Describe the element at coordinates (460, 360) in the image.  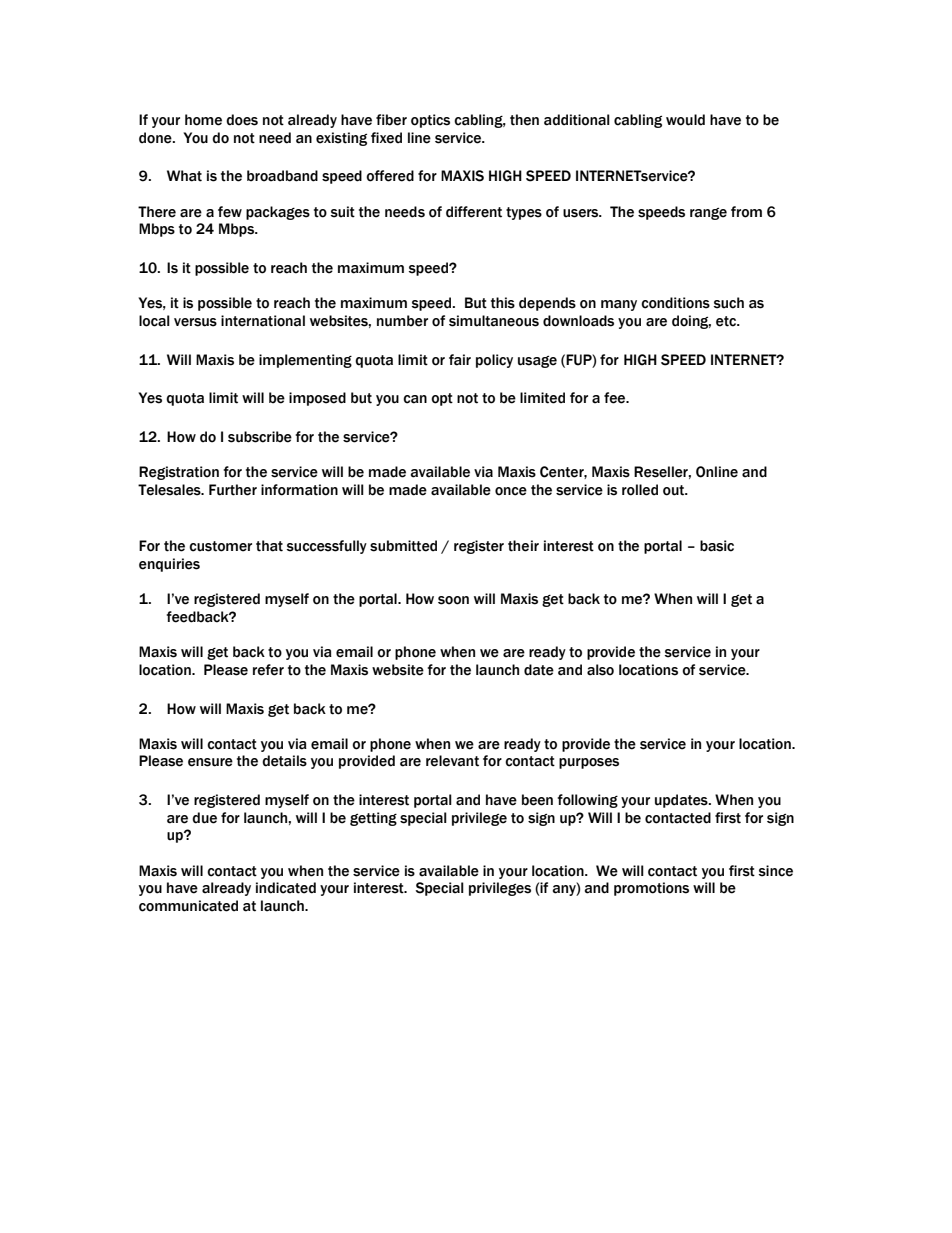
I see `fair` at that location.
